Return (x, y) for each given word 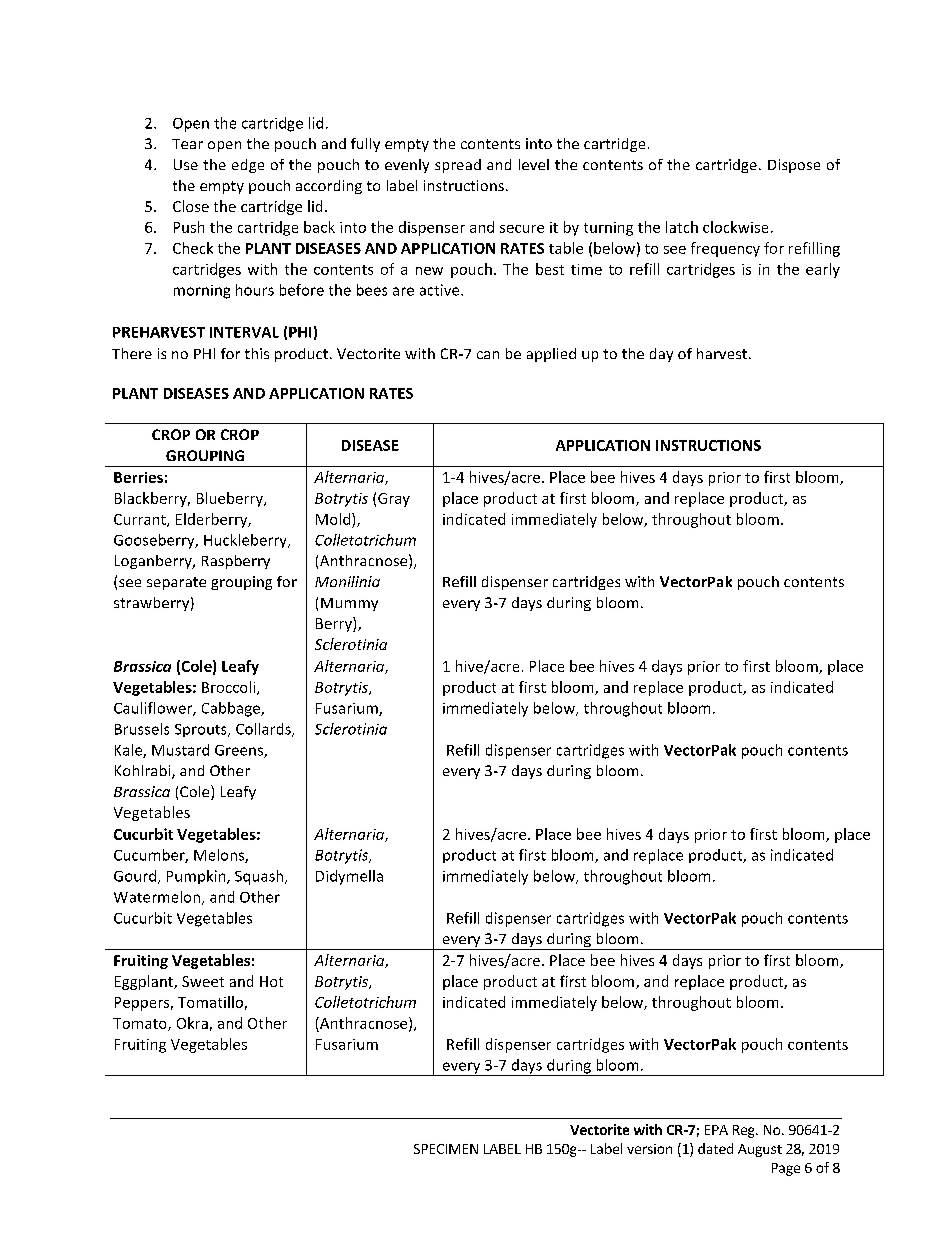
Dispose (794, 166)
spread (458, 166)
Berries (138, 477)
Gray (394, 500)
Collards (264, 730)
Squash (260, 877)
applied (551, 355)
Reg (745, 1131)
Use (186, 164)
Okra (192, 1023)
